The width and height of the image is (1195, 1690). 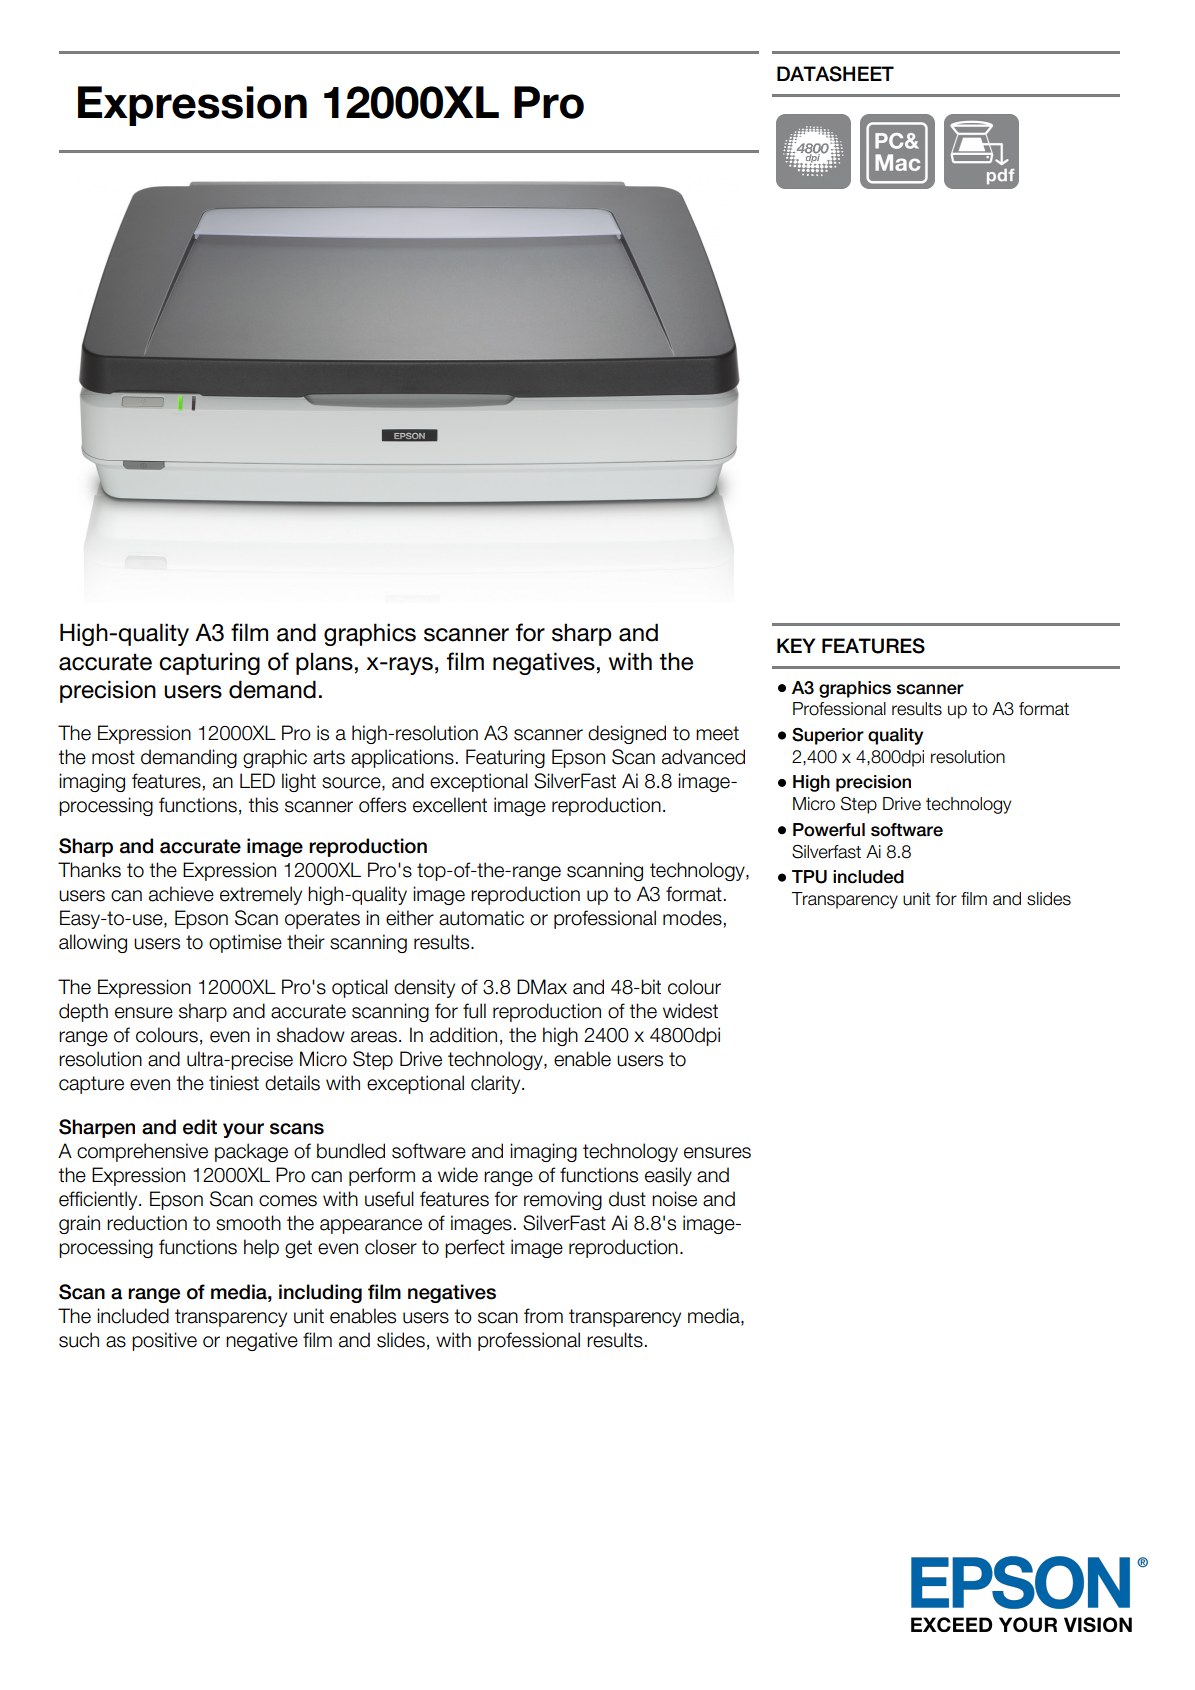 I want to click on meet, so click(x=717, y=733).
